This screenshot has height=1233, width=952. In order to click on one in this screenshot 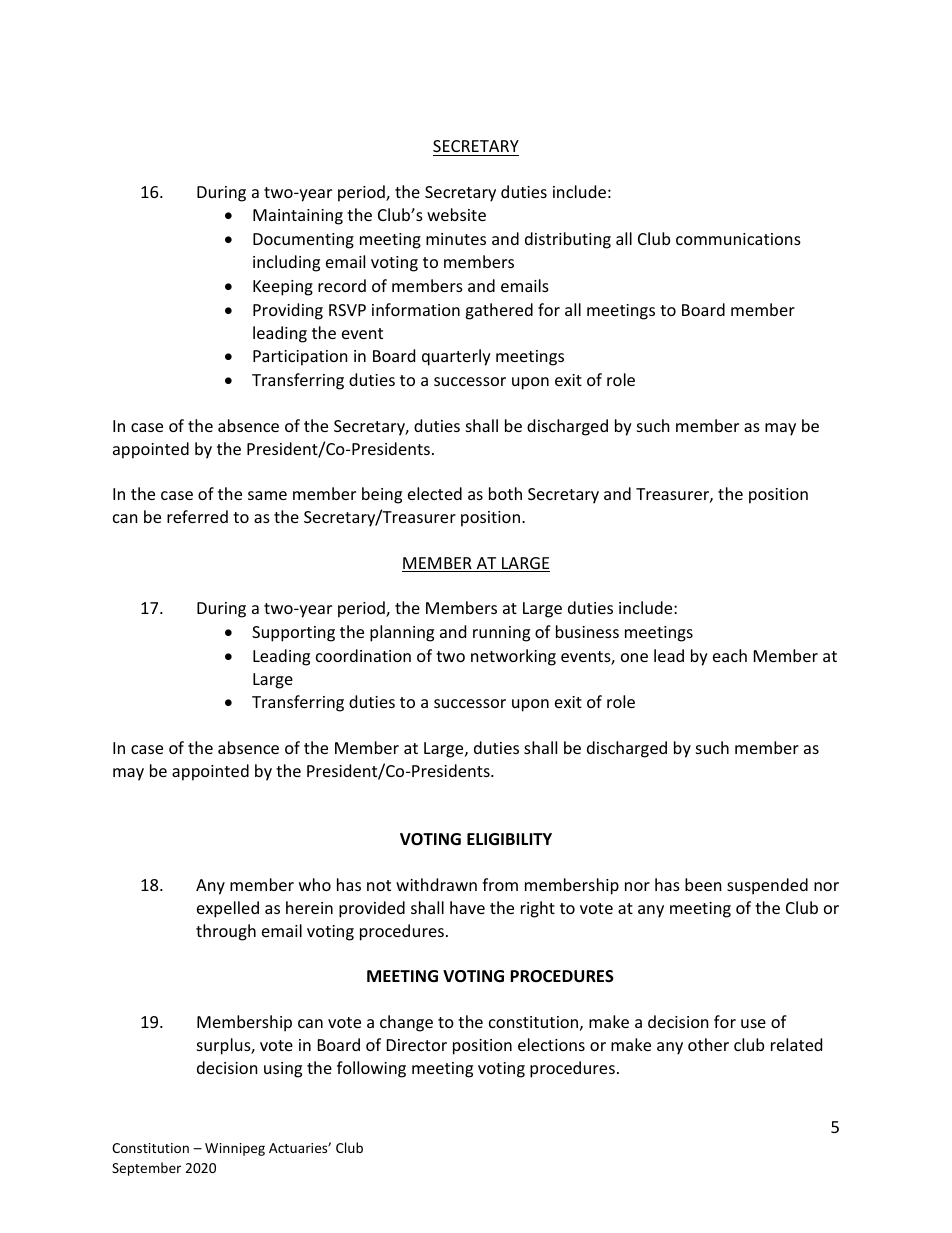, I will do `click(634, 657)`.
